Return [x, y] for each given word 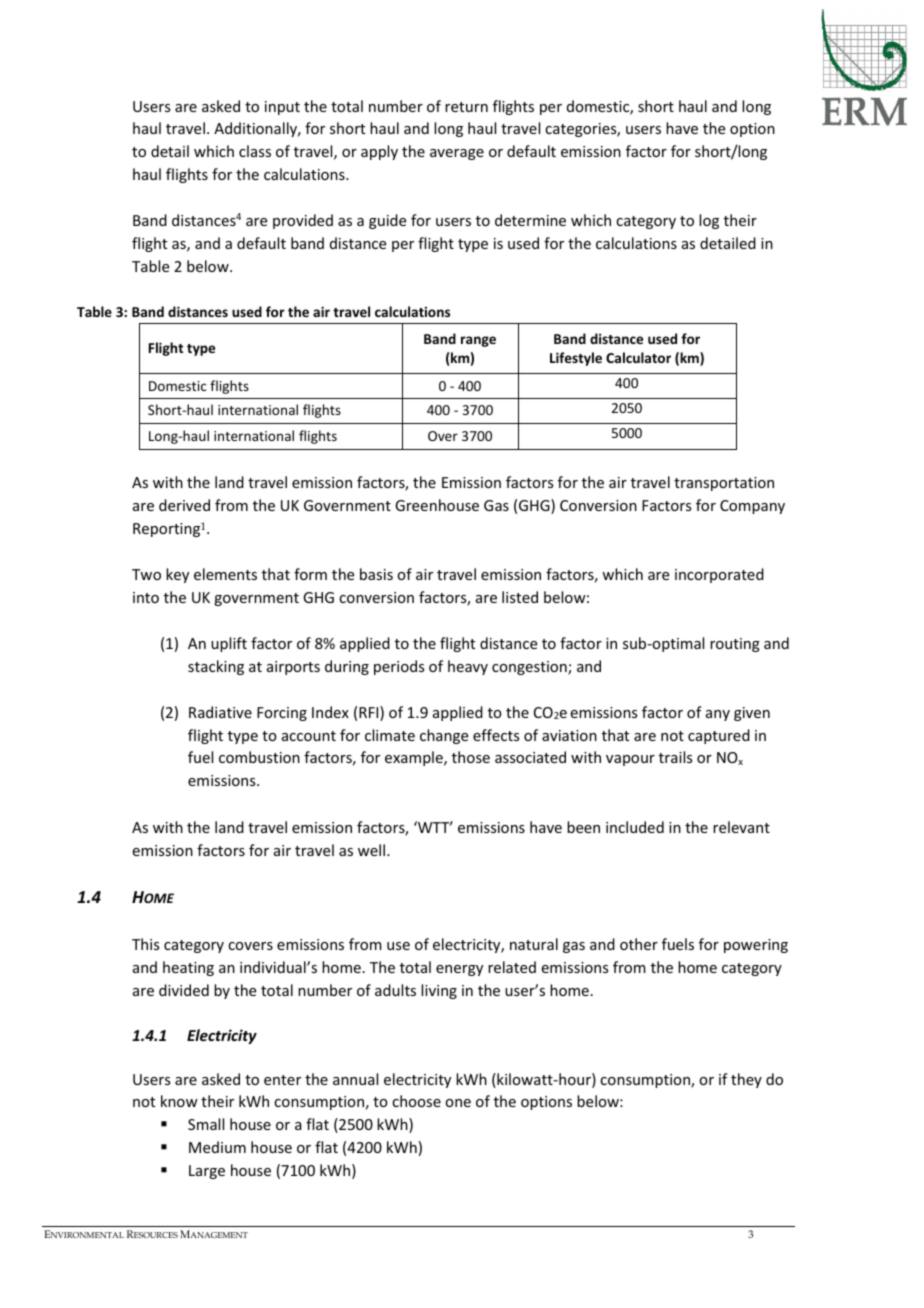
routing [735, 645]
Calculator [638, 357]
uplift [229, 644]
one [458, 1103]
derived [184, 505]
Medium [217, 1147]
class [255, 151]
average [457, 154]
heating [188, 968]
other [639, 944]
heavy [468, 667]
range [478, 341]
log [709, 221]
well [371, 850]
